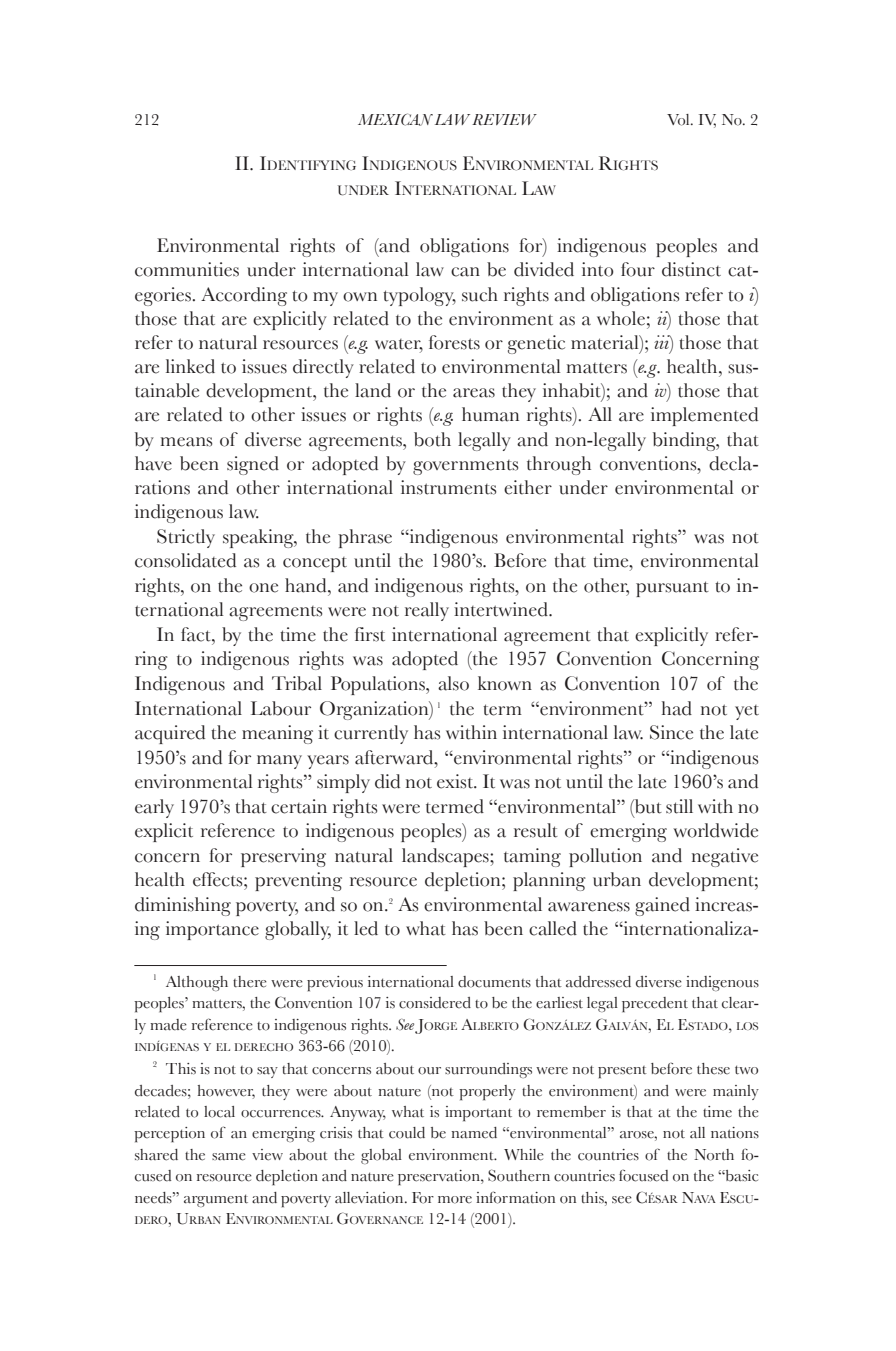 This screenshot has width=896, height=1351. Describe the element at coordinates (679, 120) in the screenshot. I see `Vol` at that location.
